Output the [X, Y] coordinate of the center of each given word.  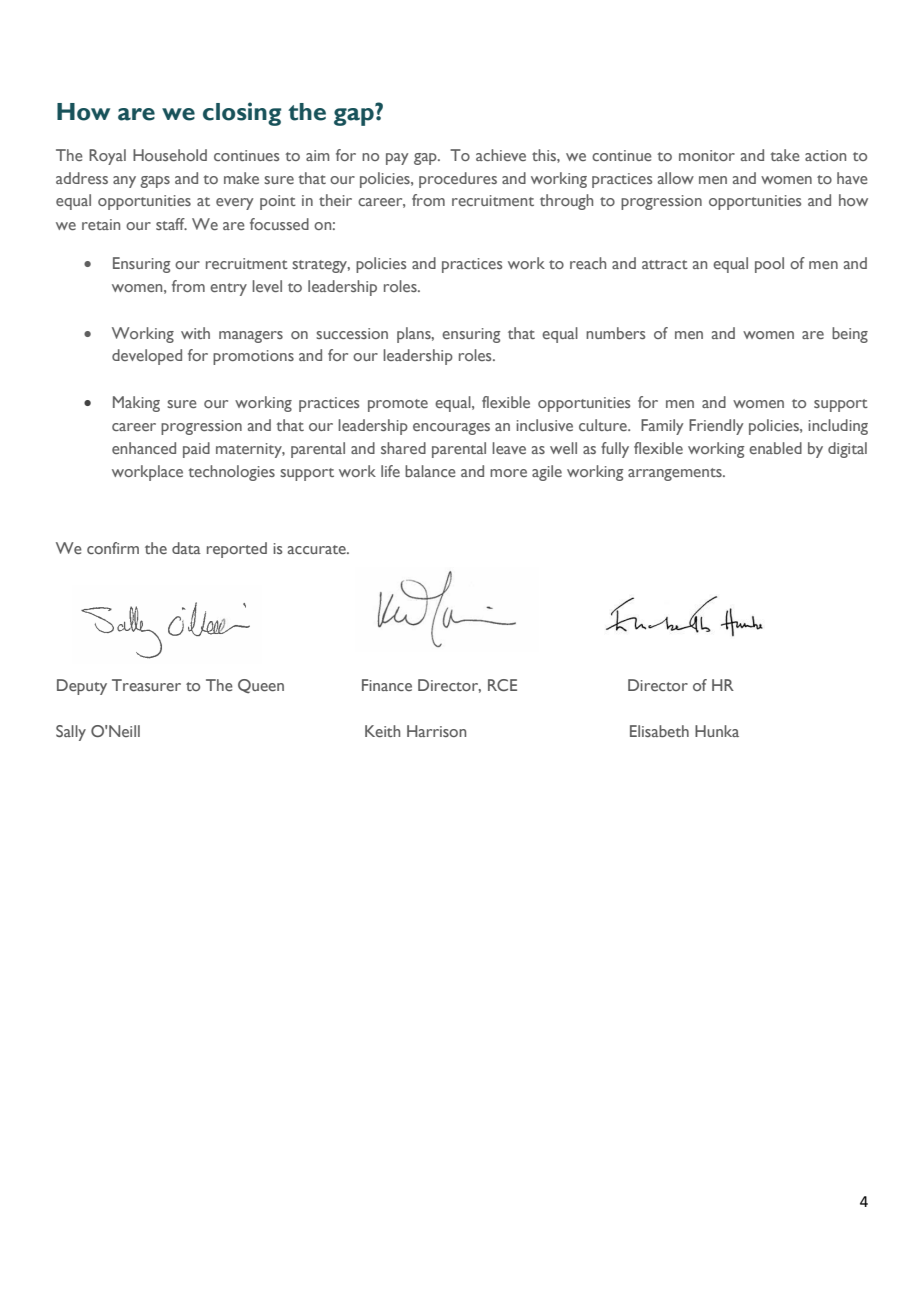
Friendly [716, 427]
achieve [501, 155]
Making [136, 404]
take [785, 155]
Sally [71, 733]
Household [170, 155]
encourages [451, 429]
